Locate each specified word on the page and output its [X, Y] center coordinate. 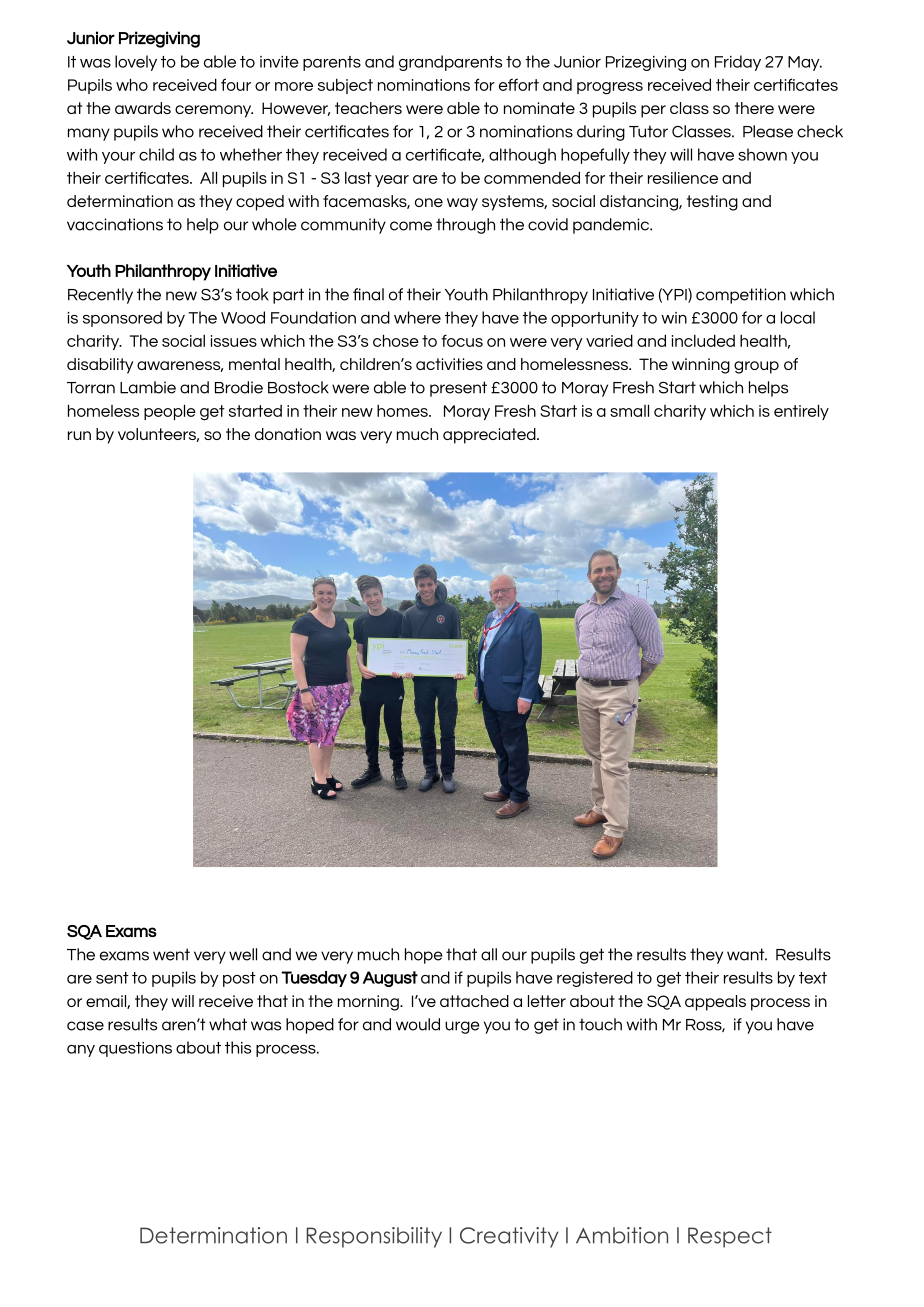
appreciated [490, 436]
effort [519, 84]
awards [143, 108]
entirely [801, 412]
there [754, 108]
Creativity [509, 1237]
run [79, 435]
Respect [730, 1237]
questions [135, 1049]
